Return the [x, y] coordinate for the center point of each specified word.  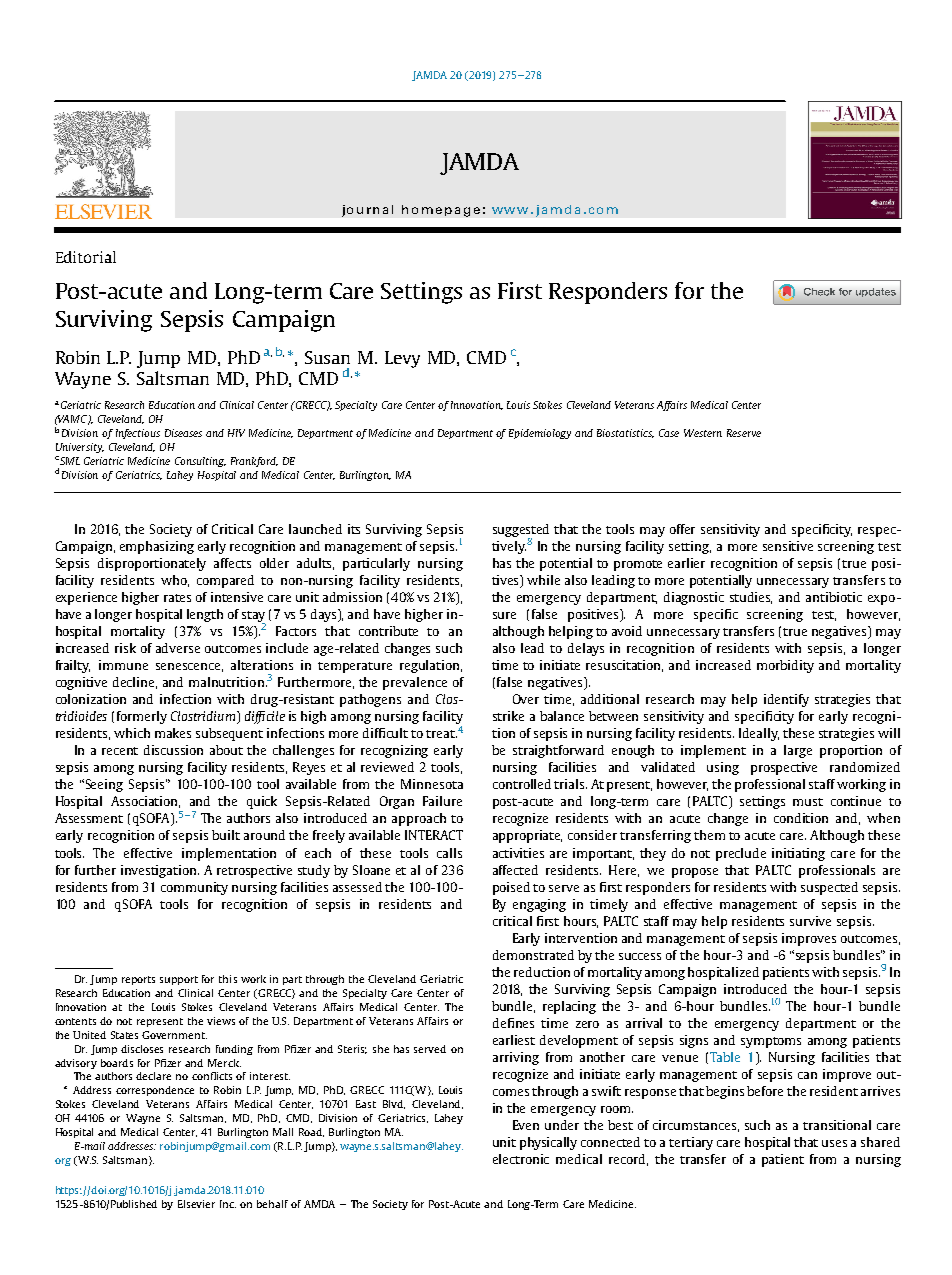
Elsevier [196, 1204]
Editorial [86, 257]
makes [173, 733]
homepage [441, 211]
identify [786, 700]
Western [703, 433]
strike [508, 716]
